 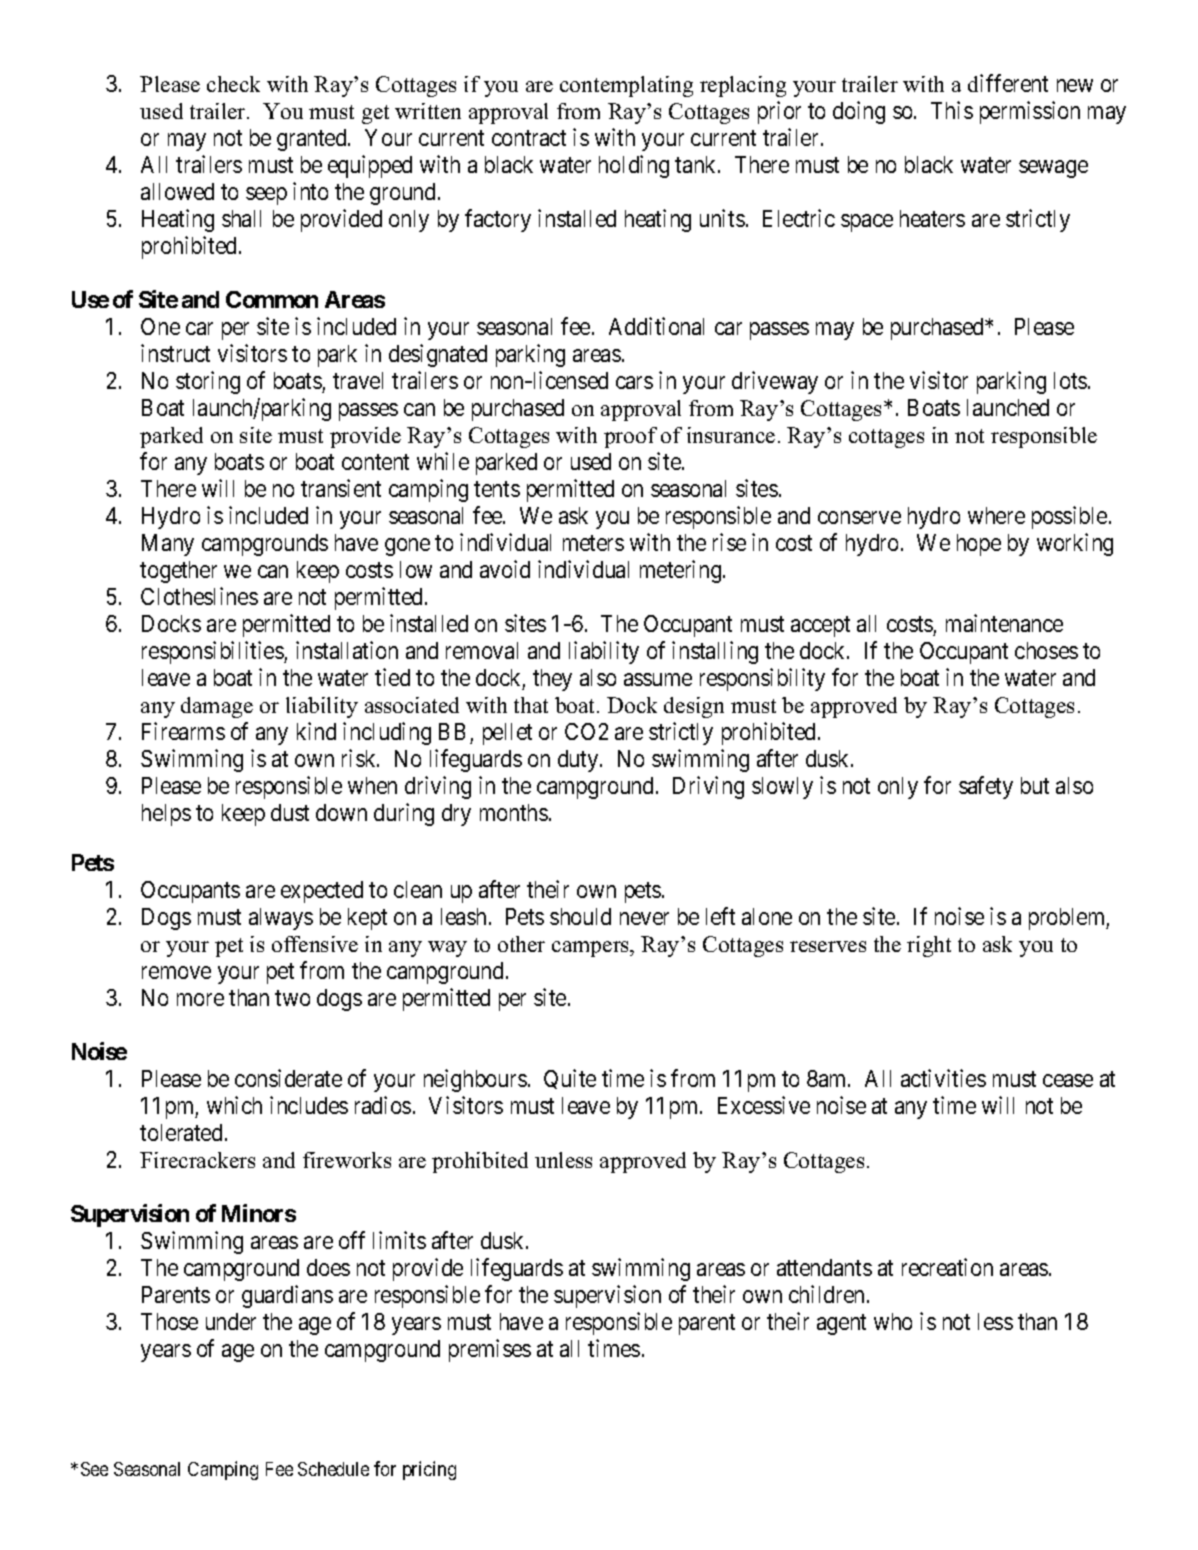 What do you see at coordinates (986, 787) in the screenshot?
I see `safety` at bounding box center [986, 787].
